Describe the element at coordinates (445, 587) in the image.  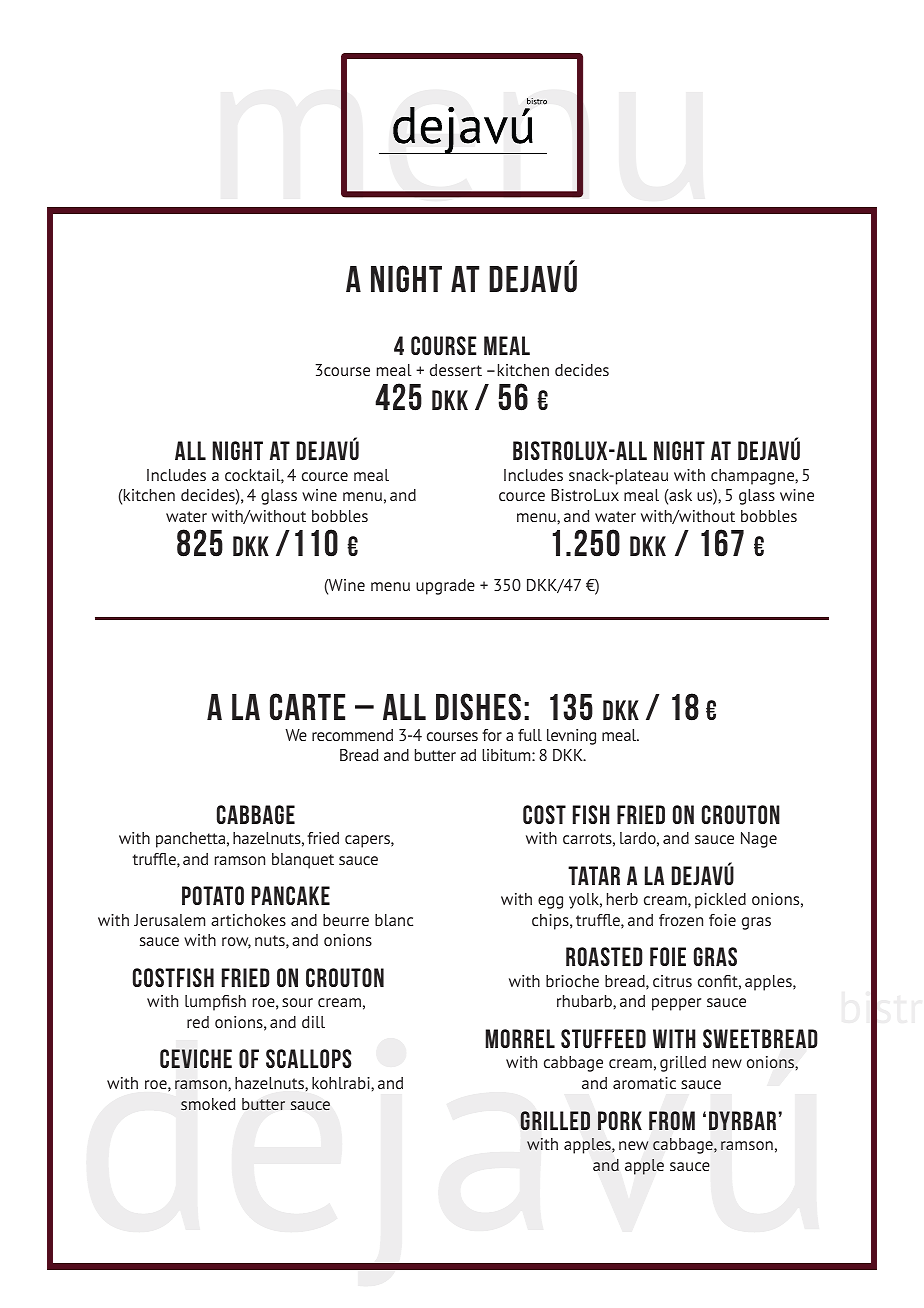
I see `upgrade` at that location.
